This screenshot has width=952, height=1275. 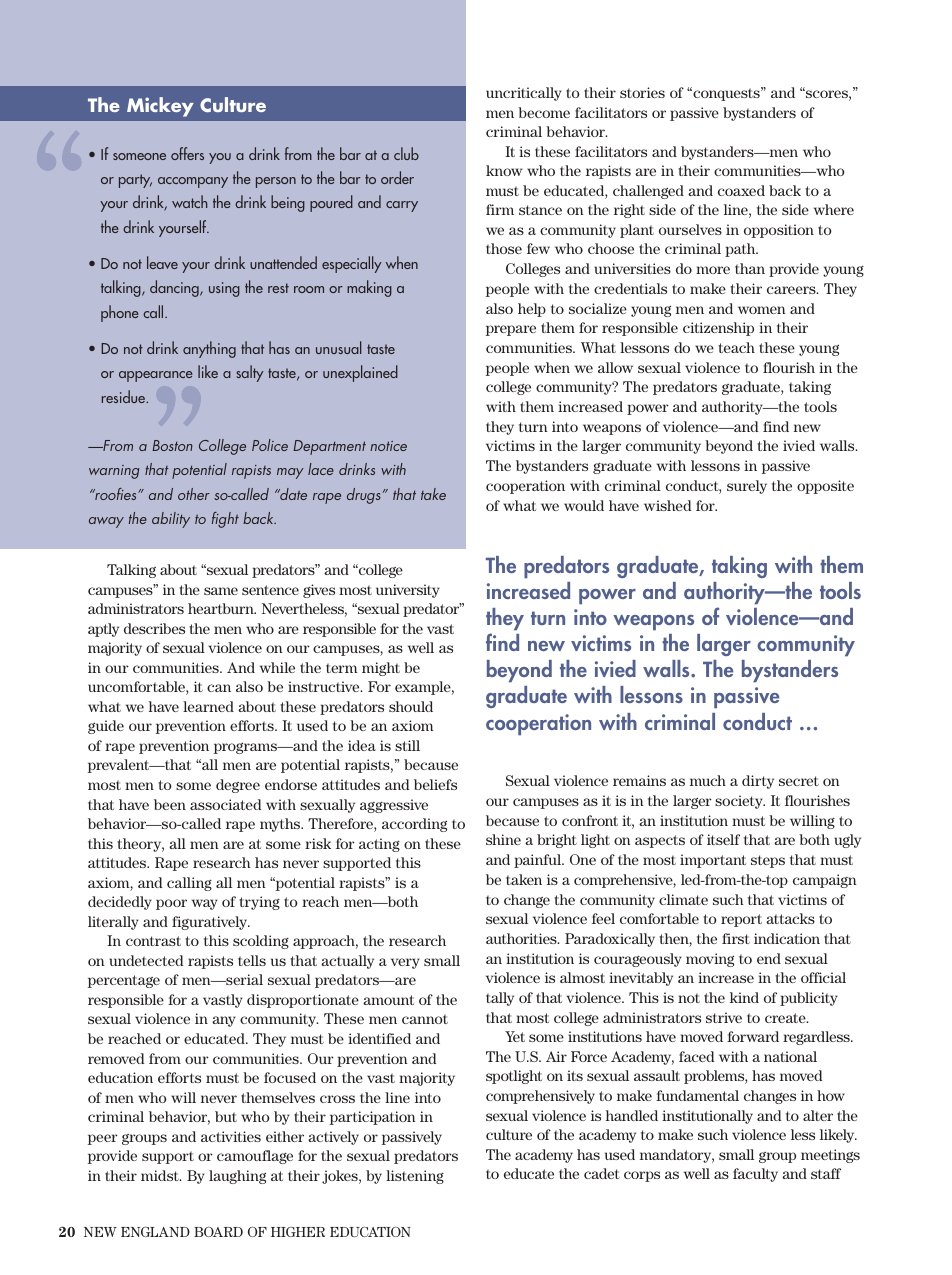 What do you see at coordinates (170, 804) in the screenshot?
I see `been` at bounding box center [170, 804].
